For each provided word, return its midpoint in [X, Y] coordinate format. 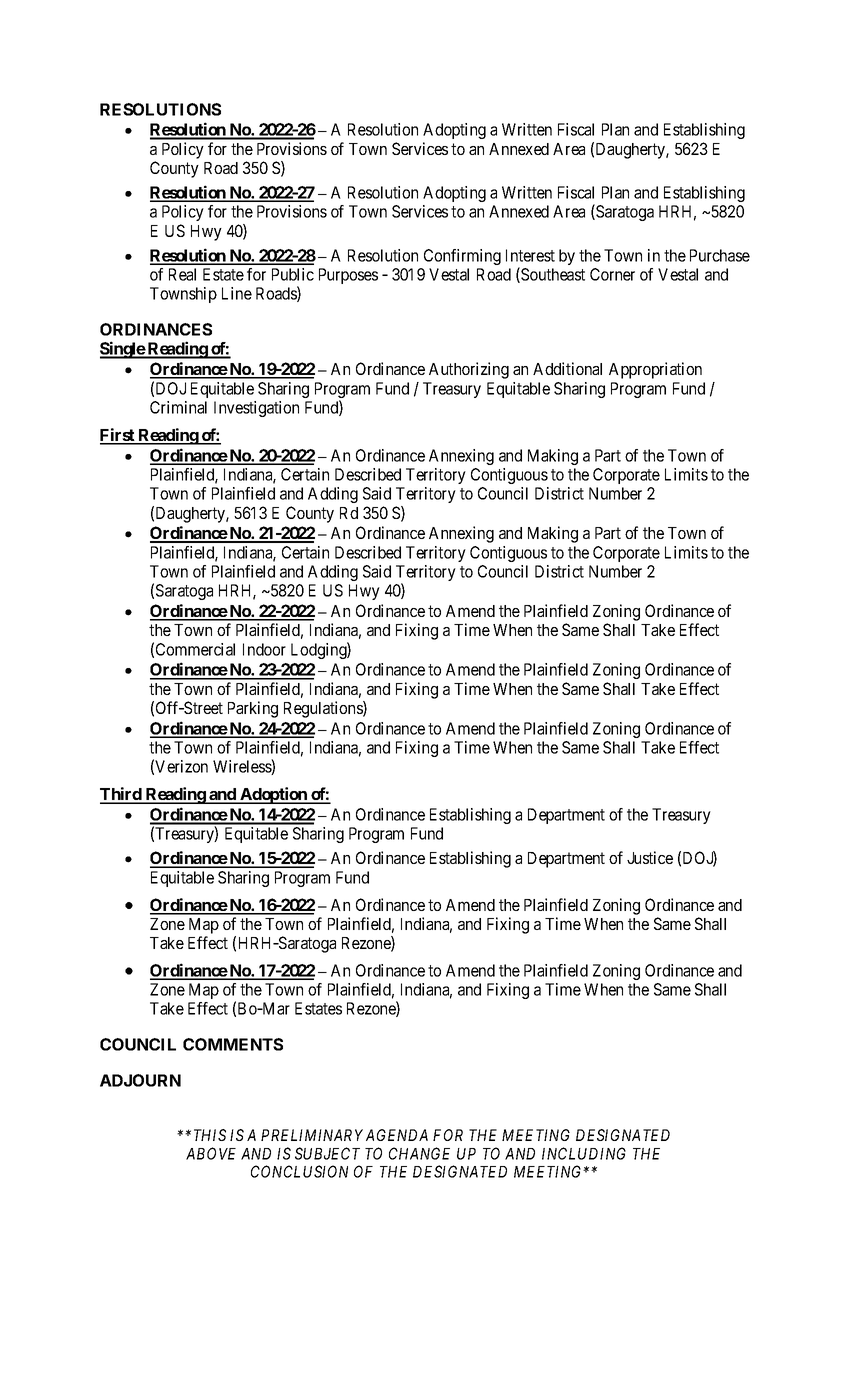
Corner [612, 274]
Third [122, 795]
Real [182, 274]
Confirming [462, 257]
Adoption [273, 795]
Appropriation [655, 370]
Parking [253, 709]
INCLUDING [584, 1153]
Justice [650, 857]
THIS [210, 1135]
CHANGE [419, 1153]
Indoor [264, 649]
